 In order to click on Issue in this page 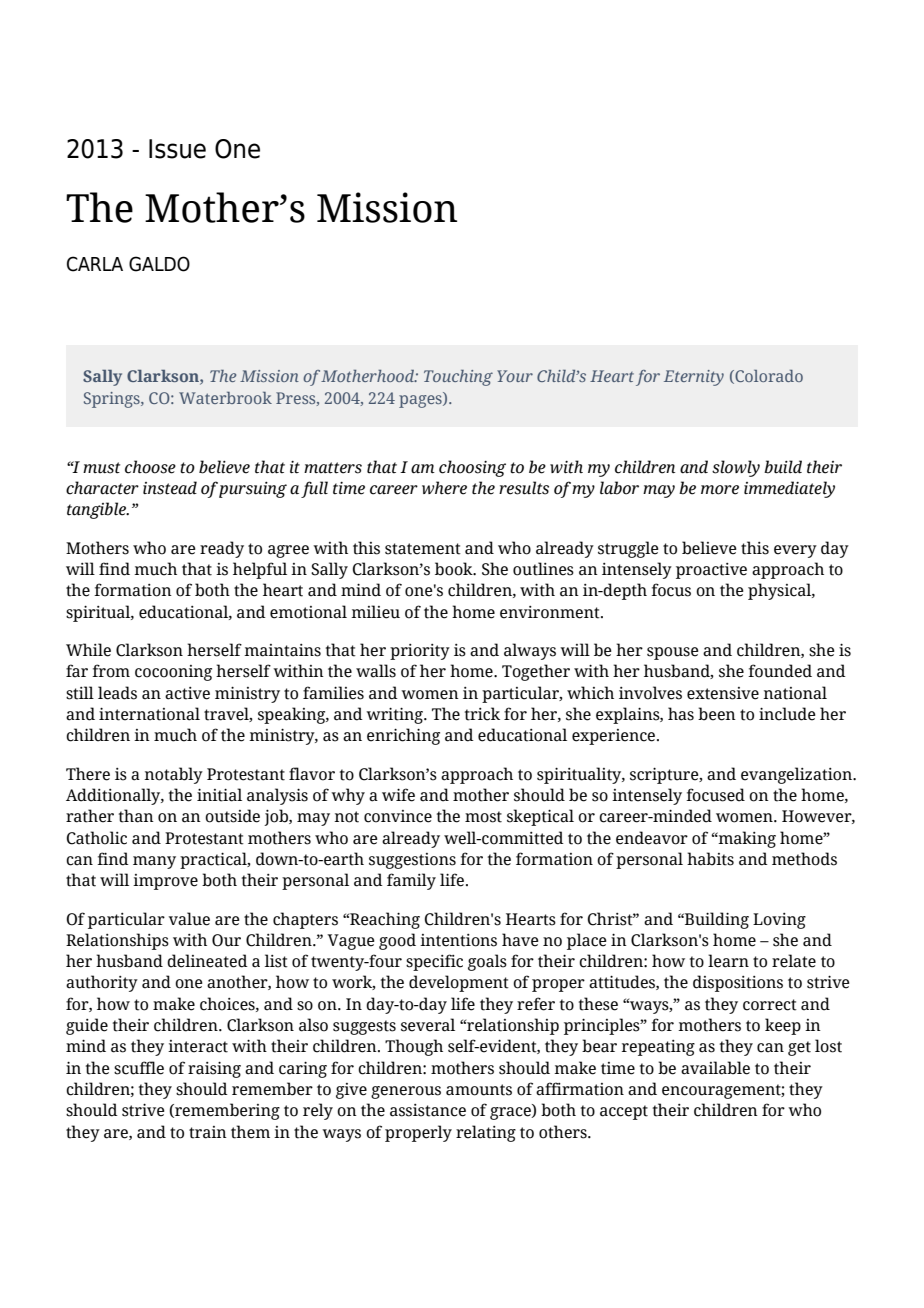, I will do `click(177, 149)`.
